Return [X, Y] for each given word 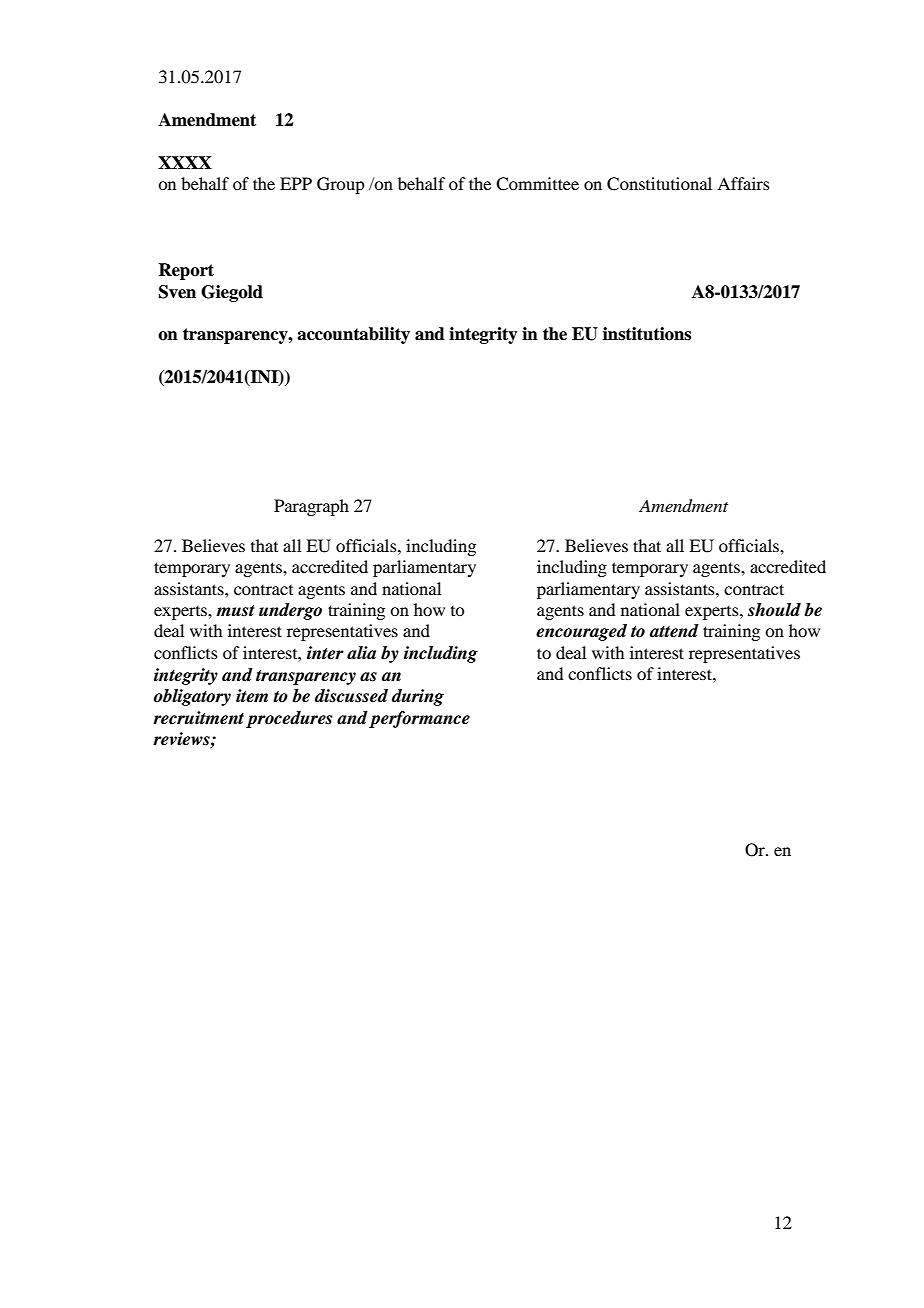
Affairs [743, 183]
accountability [353, 335]
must [235, 611]
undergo [290, 611]
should [774, 610]
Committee [537, 184]
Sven [177, 292]
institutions [647, 334]
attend [674, 631]
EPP [296, 183]
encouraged [581, 632]
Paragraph [311, 507]
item [252, 696]
